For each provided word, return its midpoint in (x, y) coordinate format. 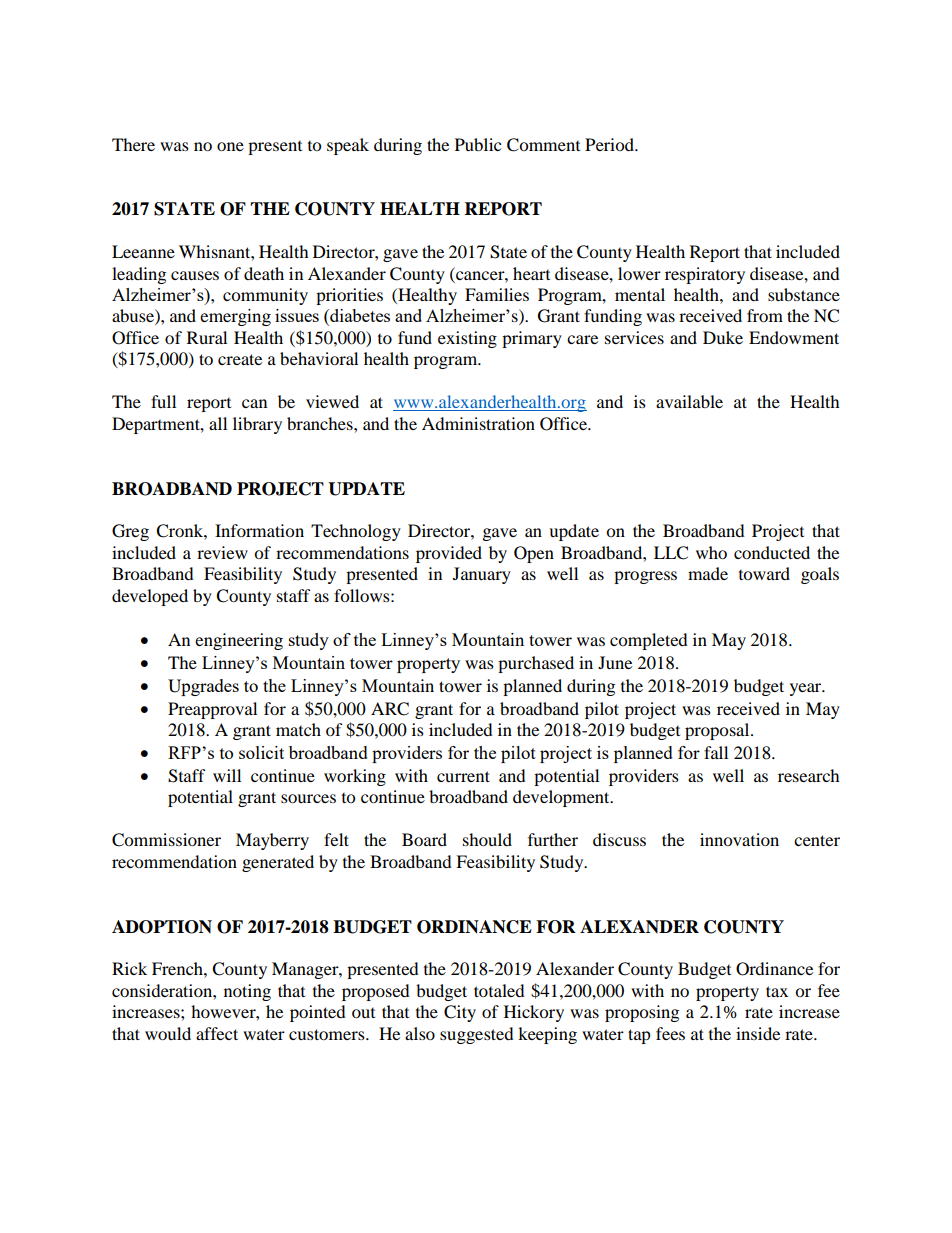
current (463, 776)
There (133, 144)
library (257, 425)
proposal (718, 731)
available (689, 401)
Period (610, 144)
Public (478, 144)
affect (217, 1033)
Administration (478, 423)
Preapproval (212, 710)
